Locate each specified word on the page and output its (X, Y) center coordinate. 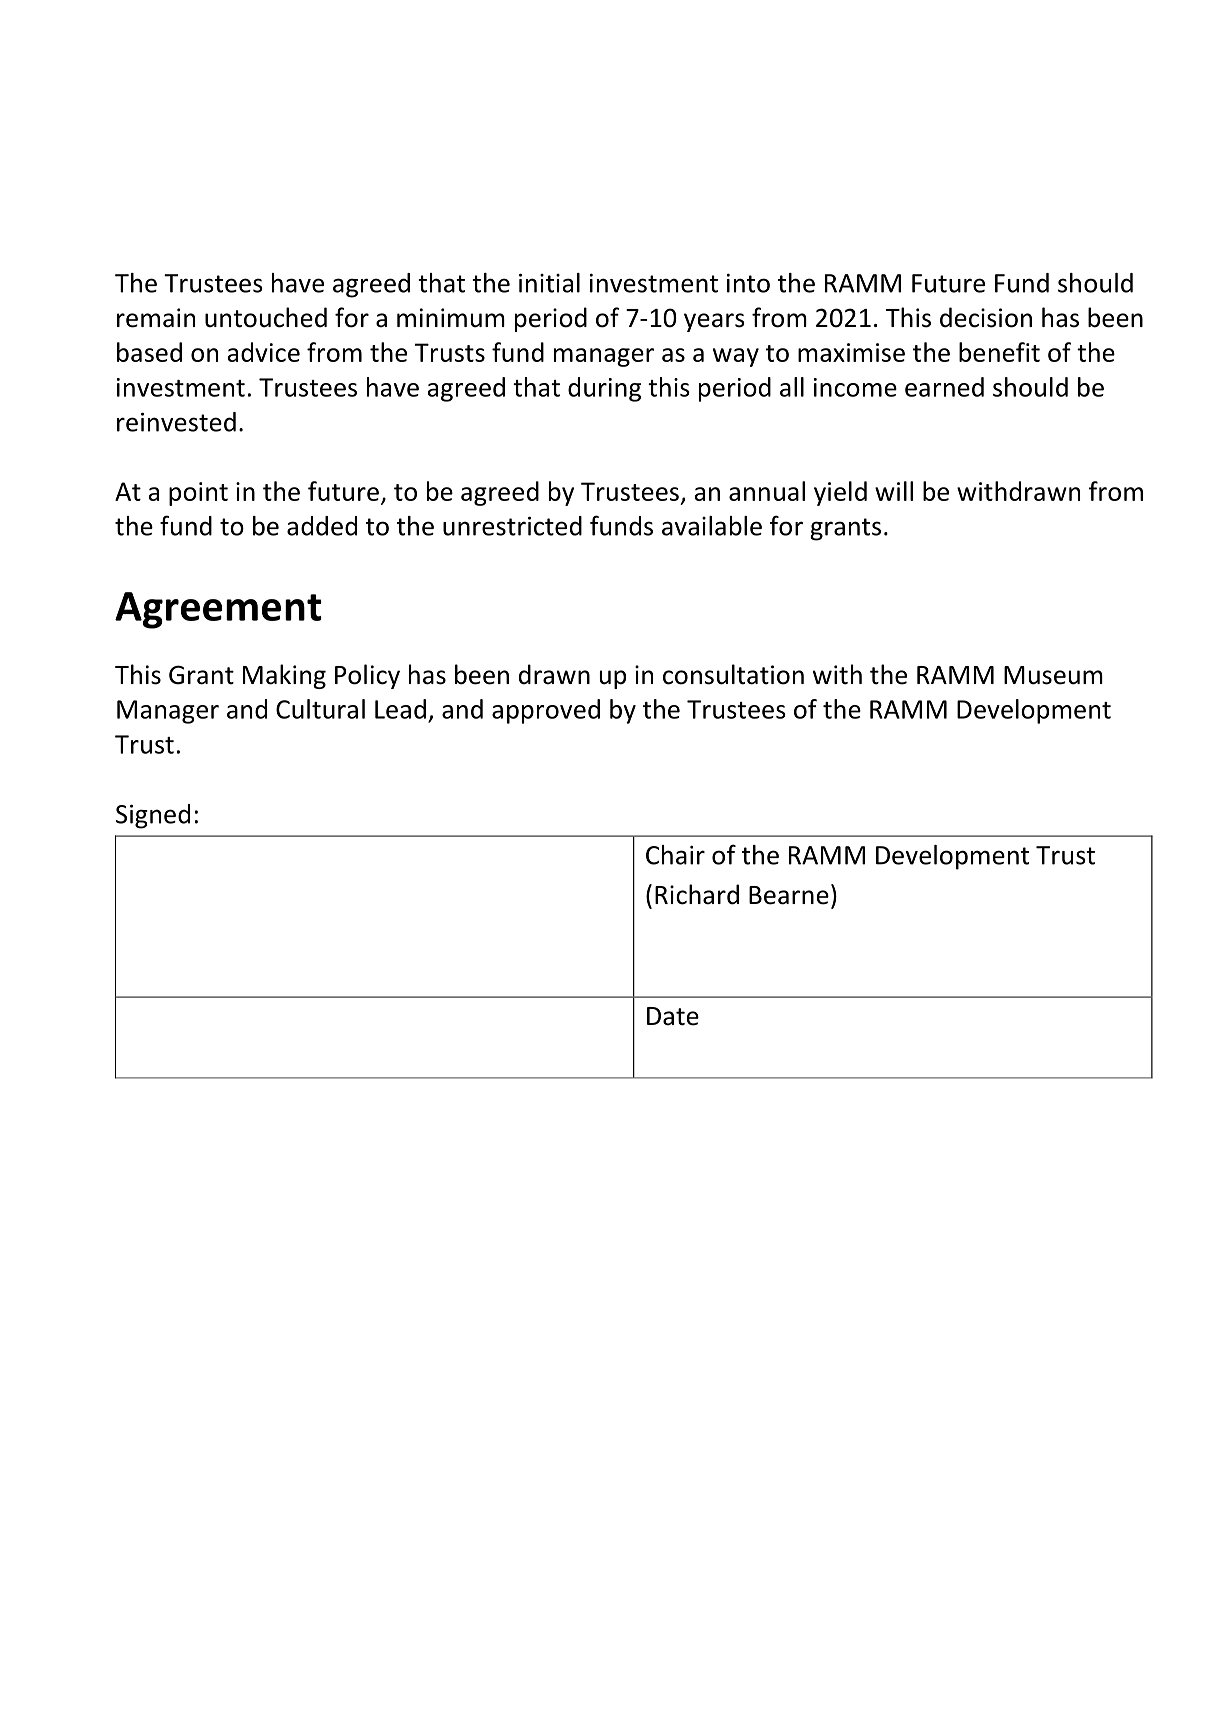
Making (284, 676)
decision (986, 317)
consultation (733, 674)
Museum (1053, 675)
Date (673, 1016)
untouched (266, 317)
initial (549, 283)
